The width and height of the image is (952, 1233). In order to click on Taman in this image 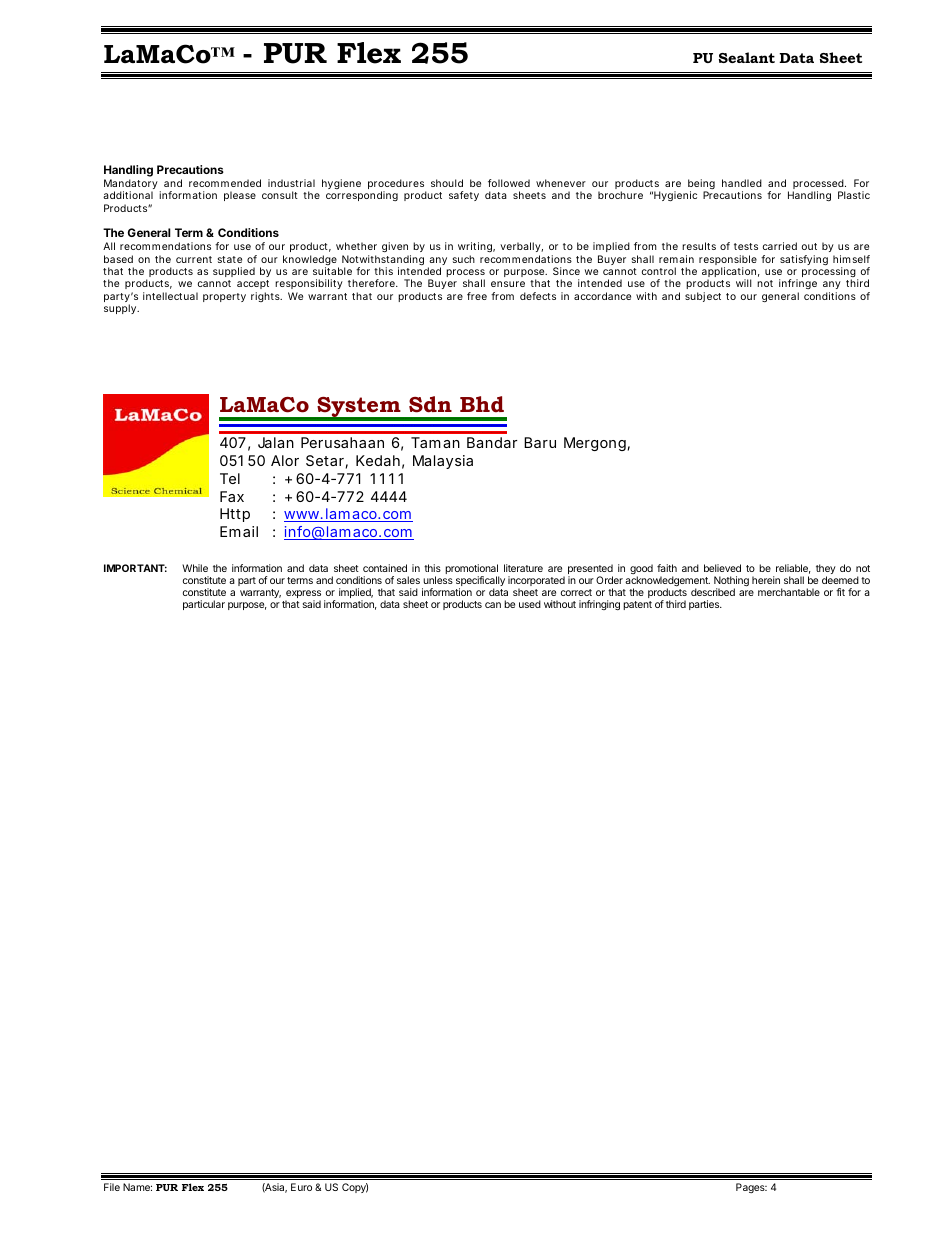, I will do `click(435, 442)`.
